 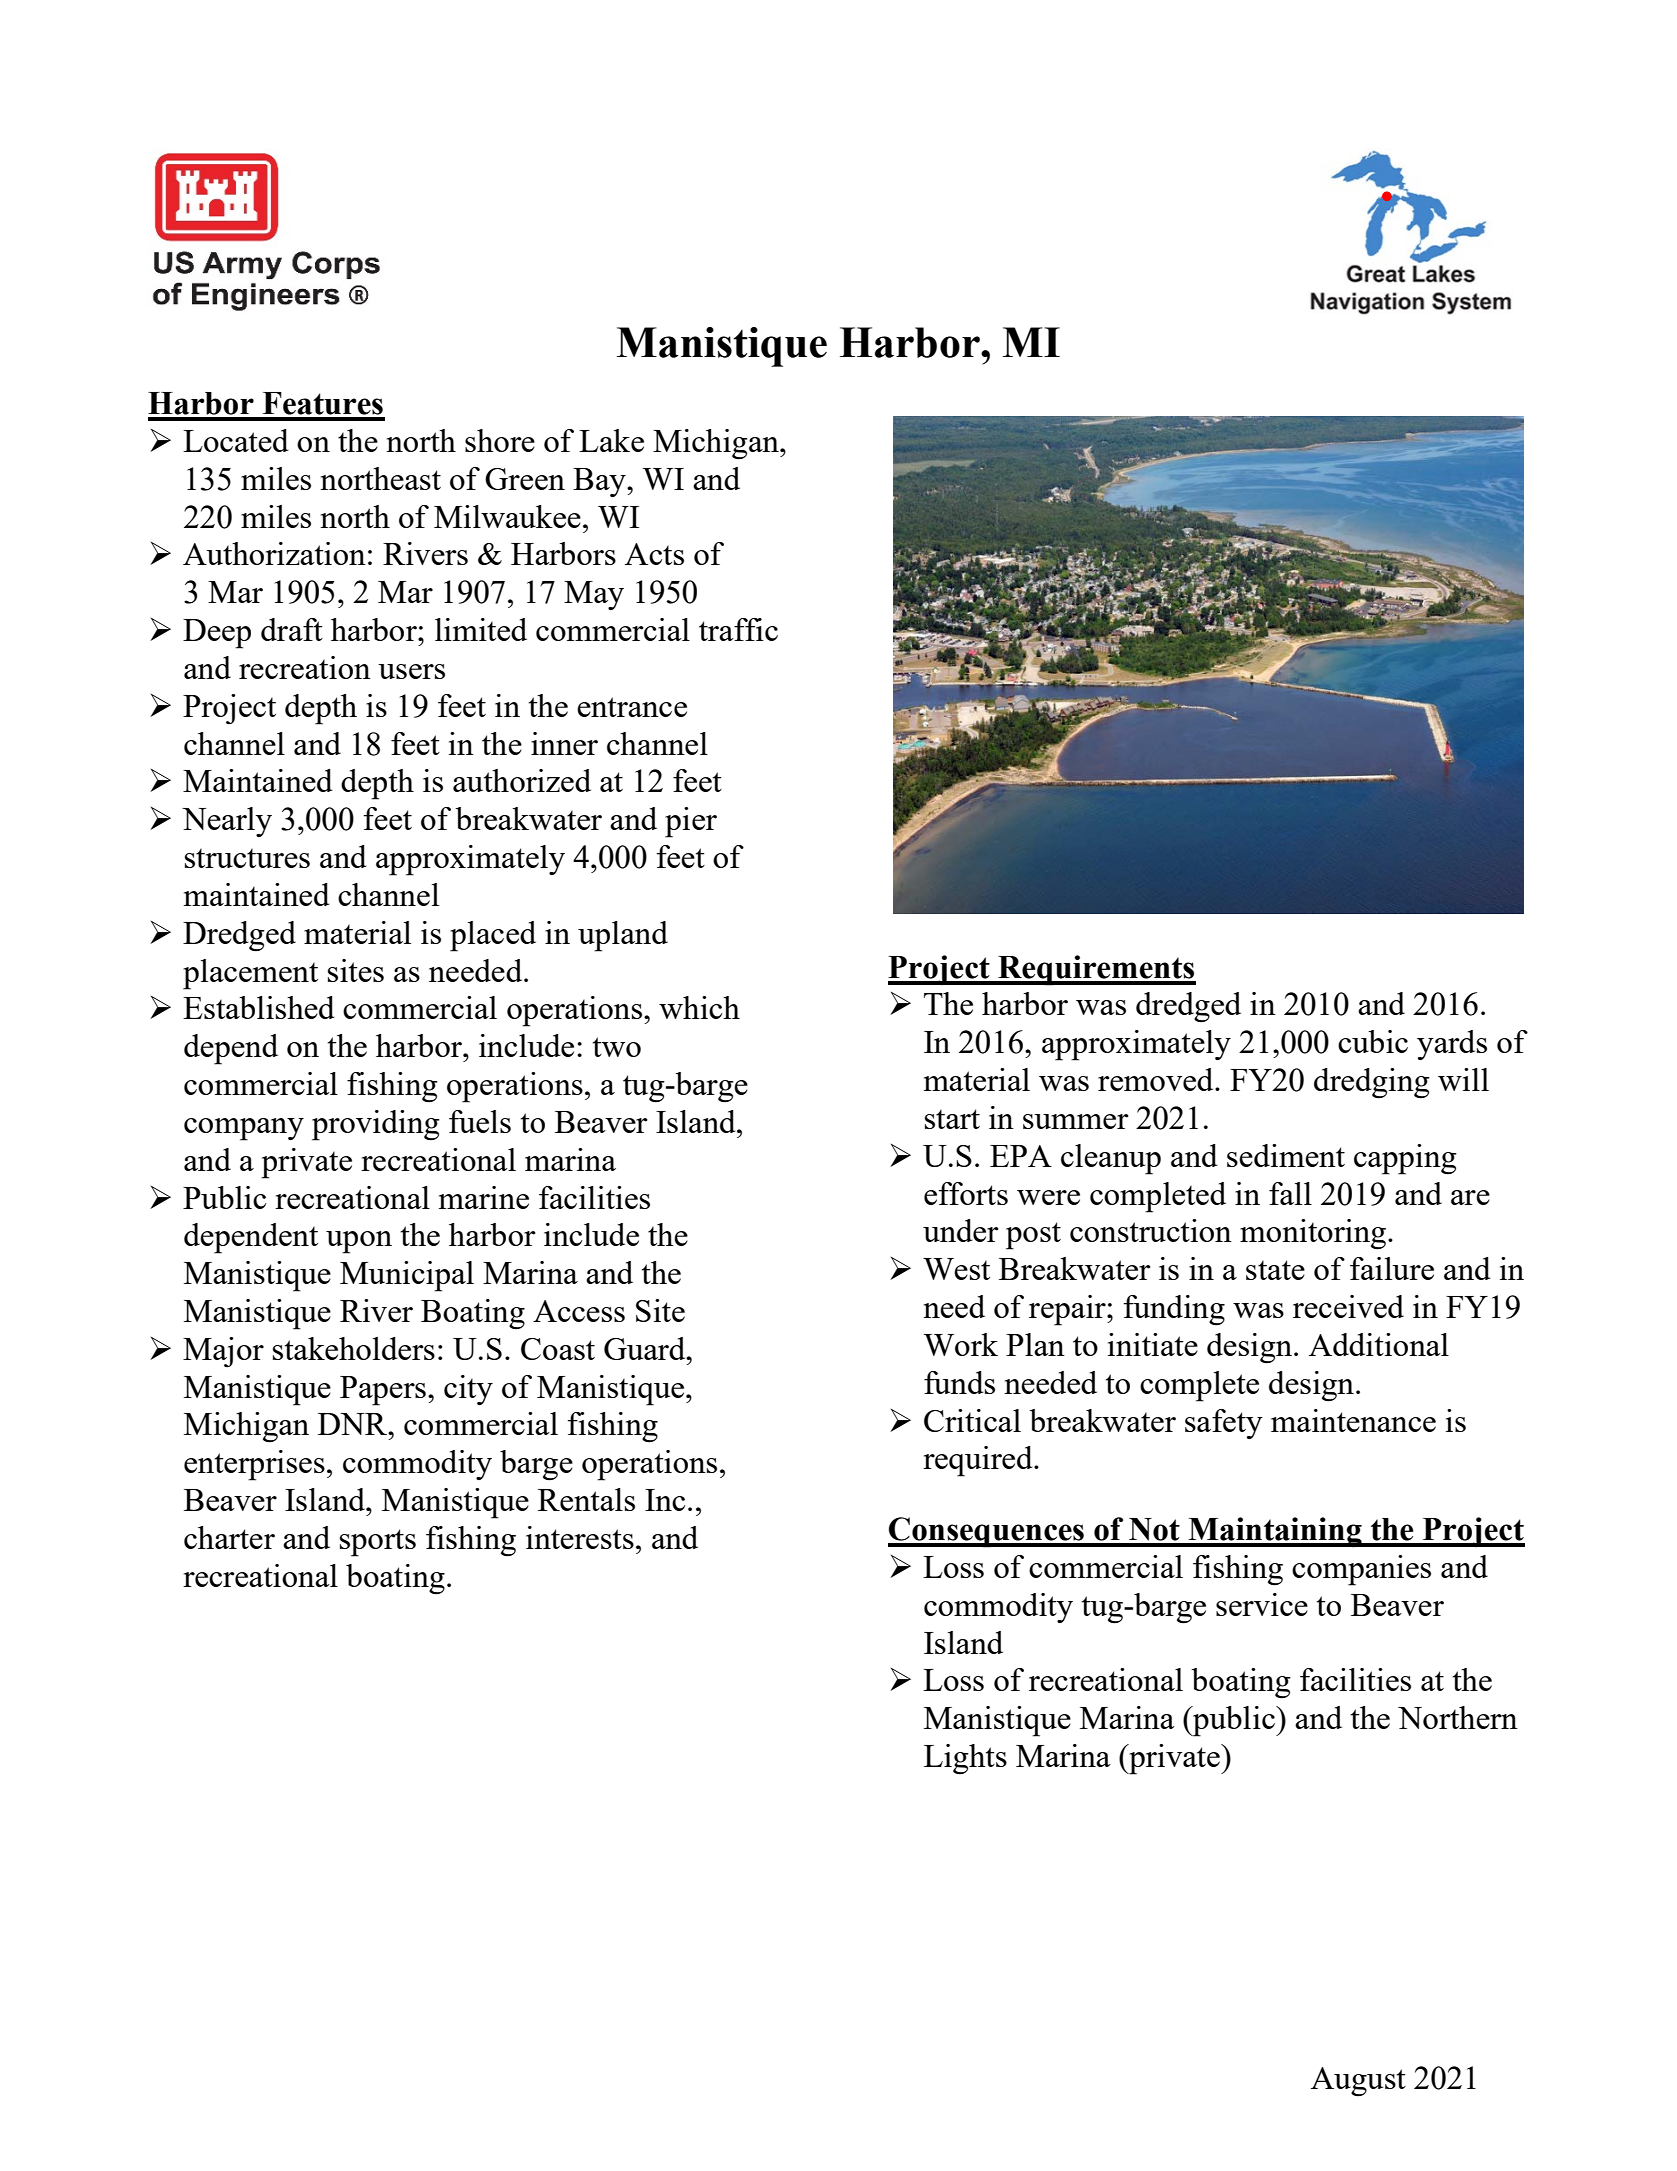 I want to click on cubic, so click(x=1373, y=1041).
